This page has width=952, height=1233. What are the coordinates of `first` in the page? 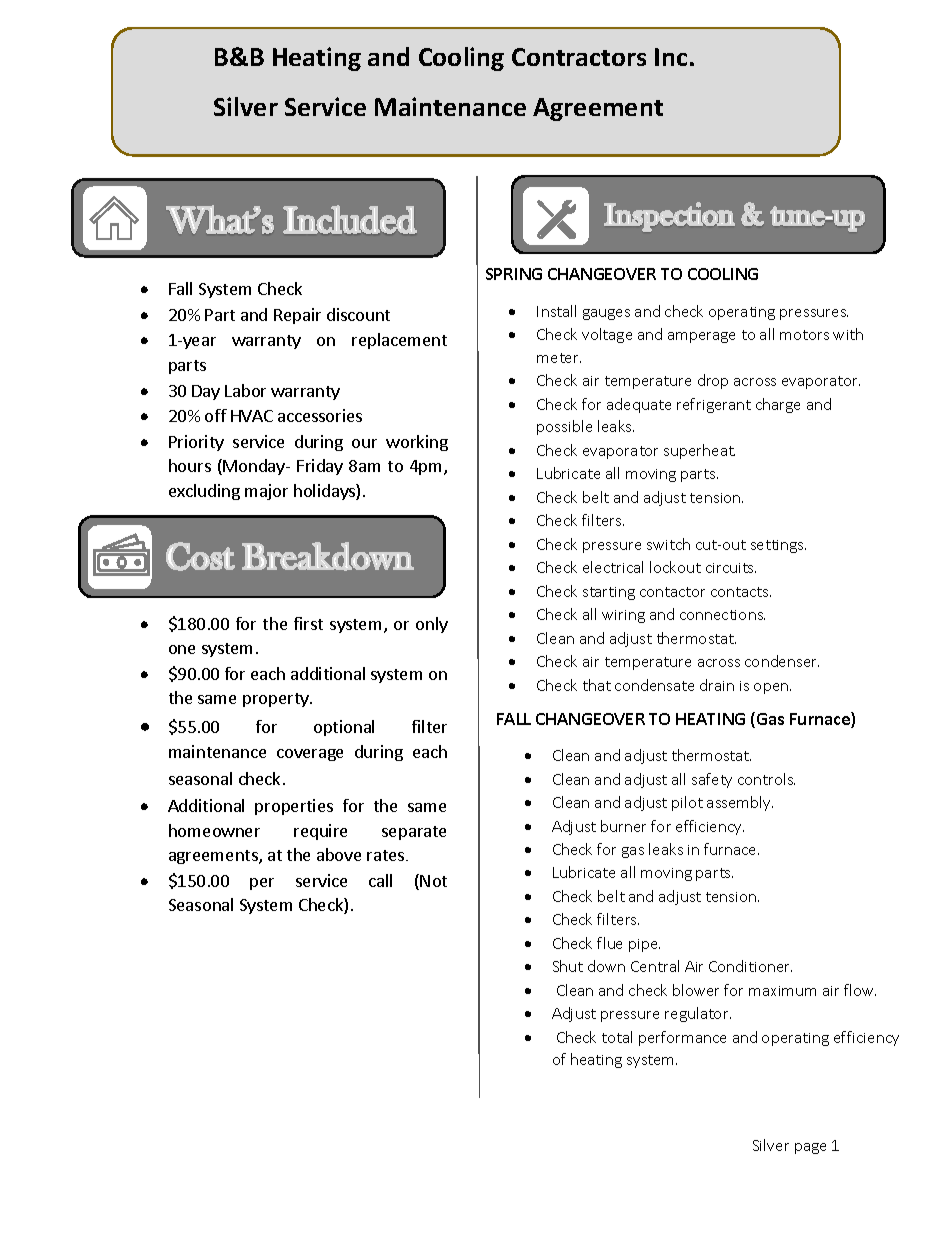 It's located at (308, 623).
